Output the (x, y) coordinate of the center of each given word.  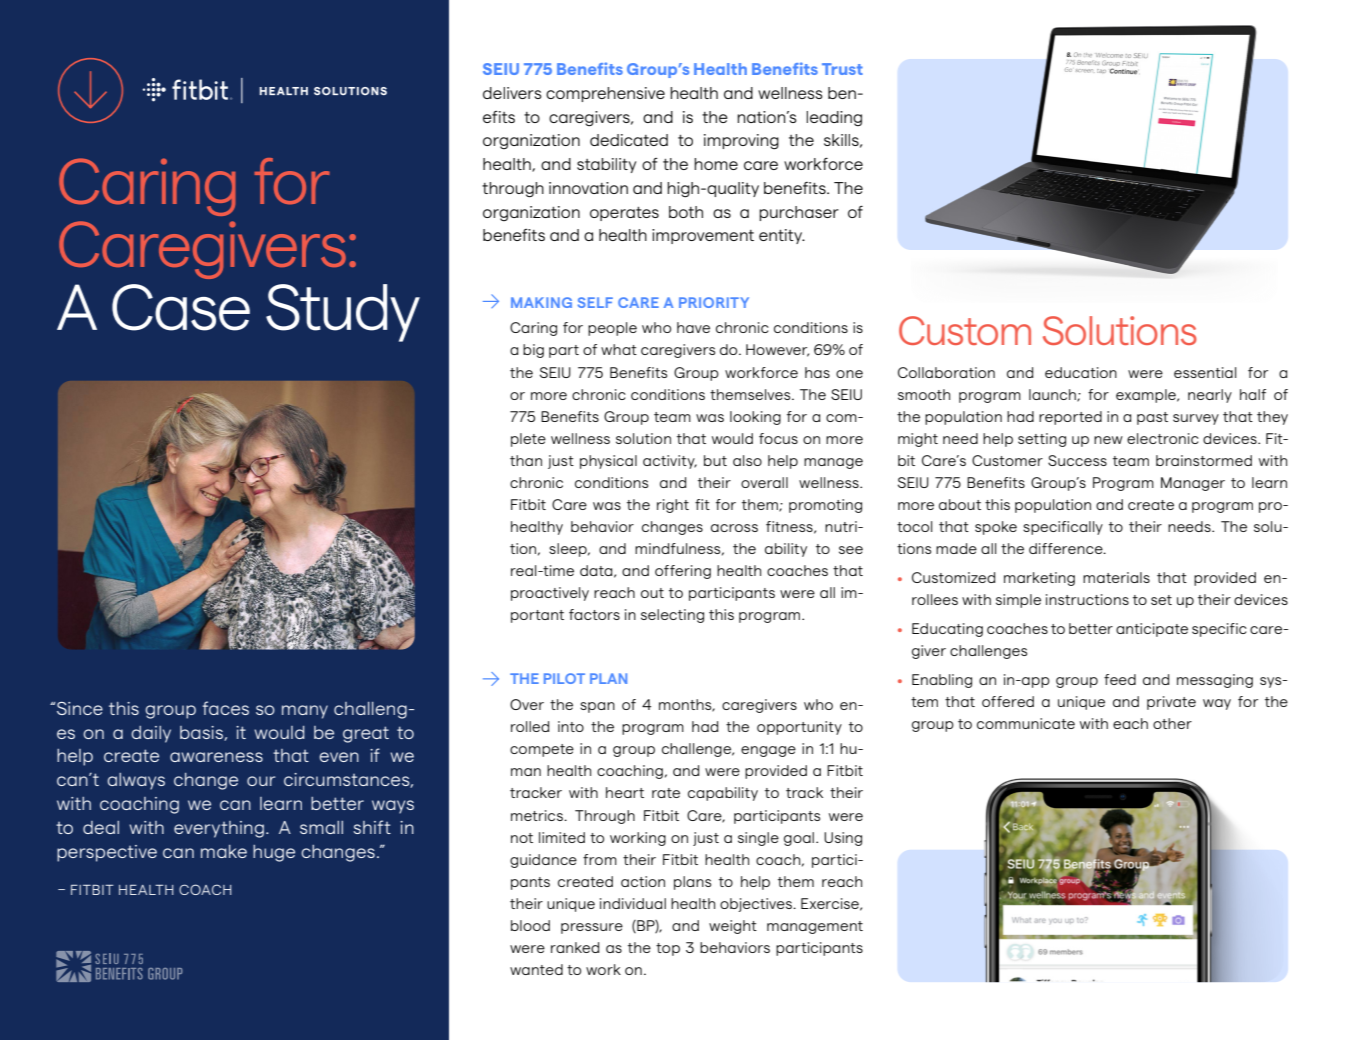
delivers (512, 93)
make (224, 851)
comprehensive (605, 94)
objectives (757, 905)
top (668, 949)
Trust (842, 69)
